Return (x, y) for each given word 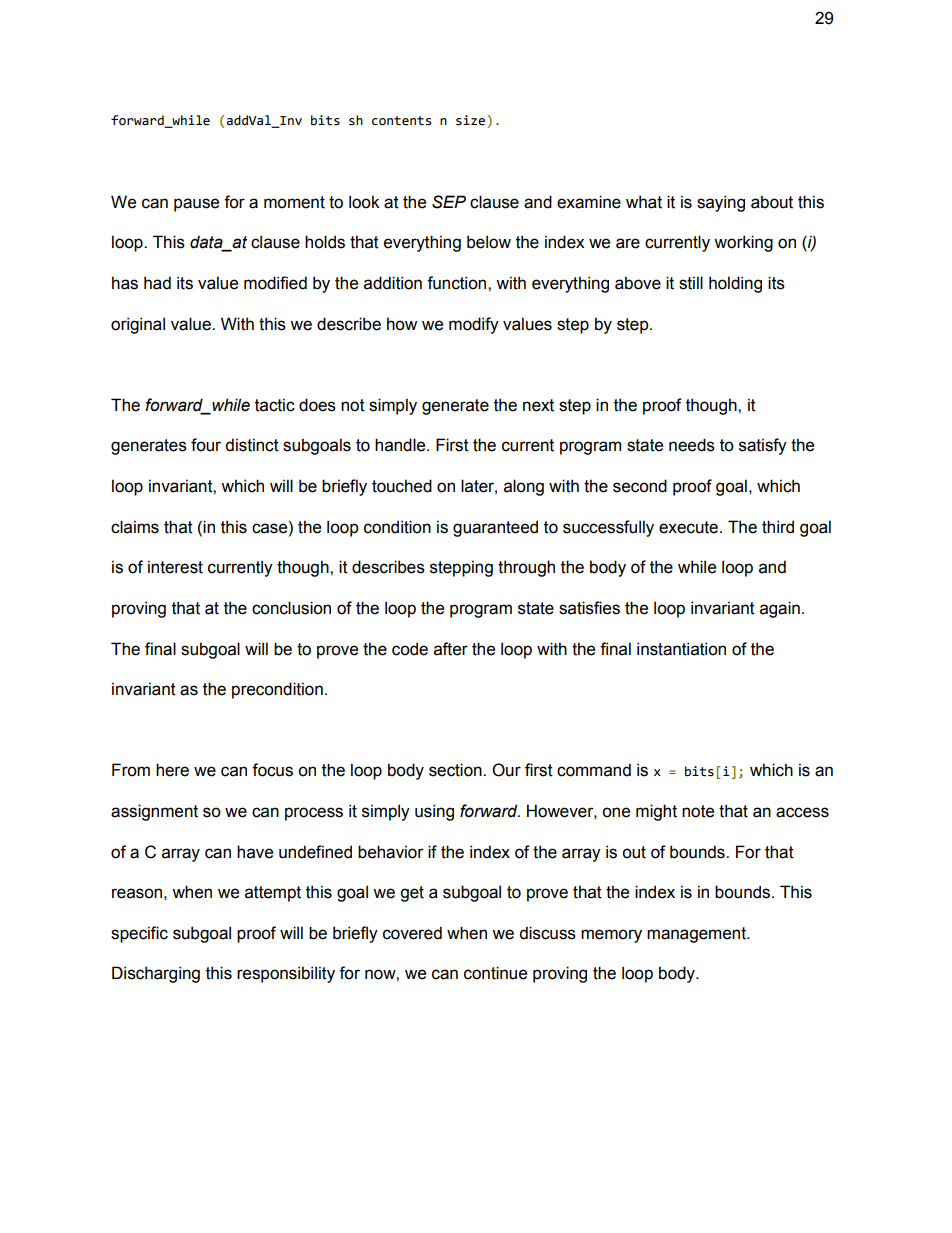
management (697, 935)
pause (196, 205)
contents (402, 121)
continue (495, 973)
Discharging (156, 974)
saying (721, 203)
